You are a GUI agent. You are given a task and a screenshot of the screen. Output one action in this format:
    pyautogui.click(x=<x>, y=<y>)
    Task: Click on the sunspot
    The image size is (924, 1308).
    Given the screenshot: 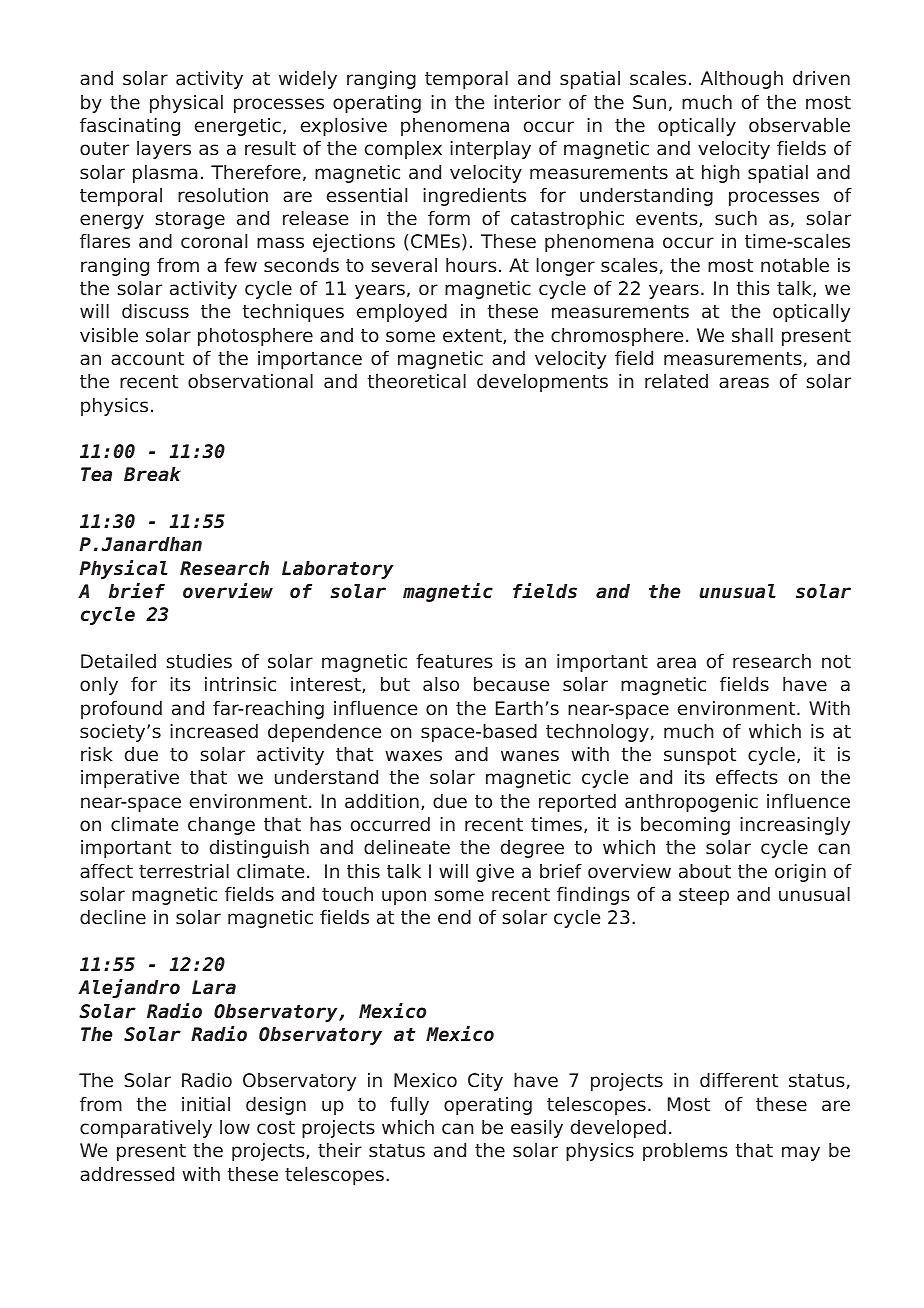 What is the action you would take?
    pyautogui.click(x=700, y=756)
